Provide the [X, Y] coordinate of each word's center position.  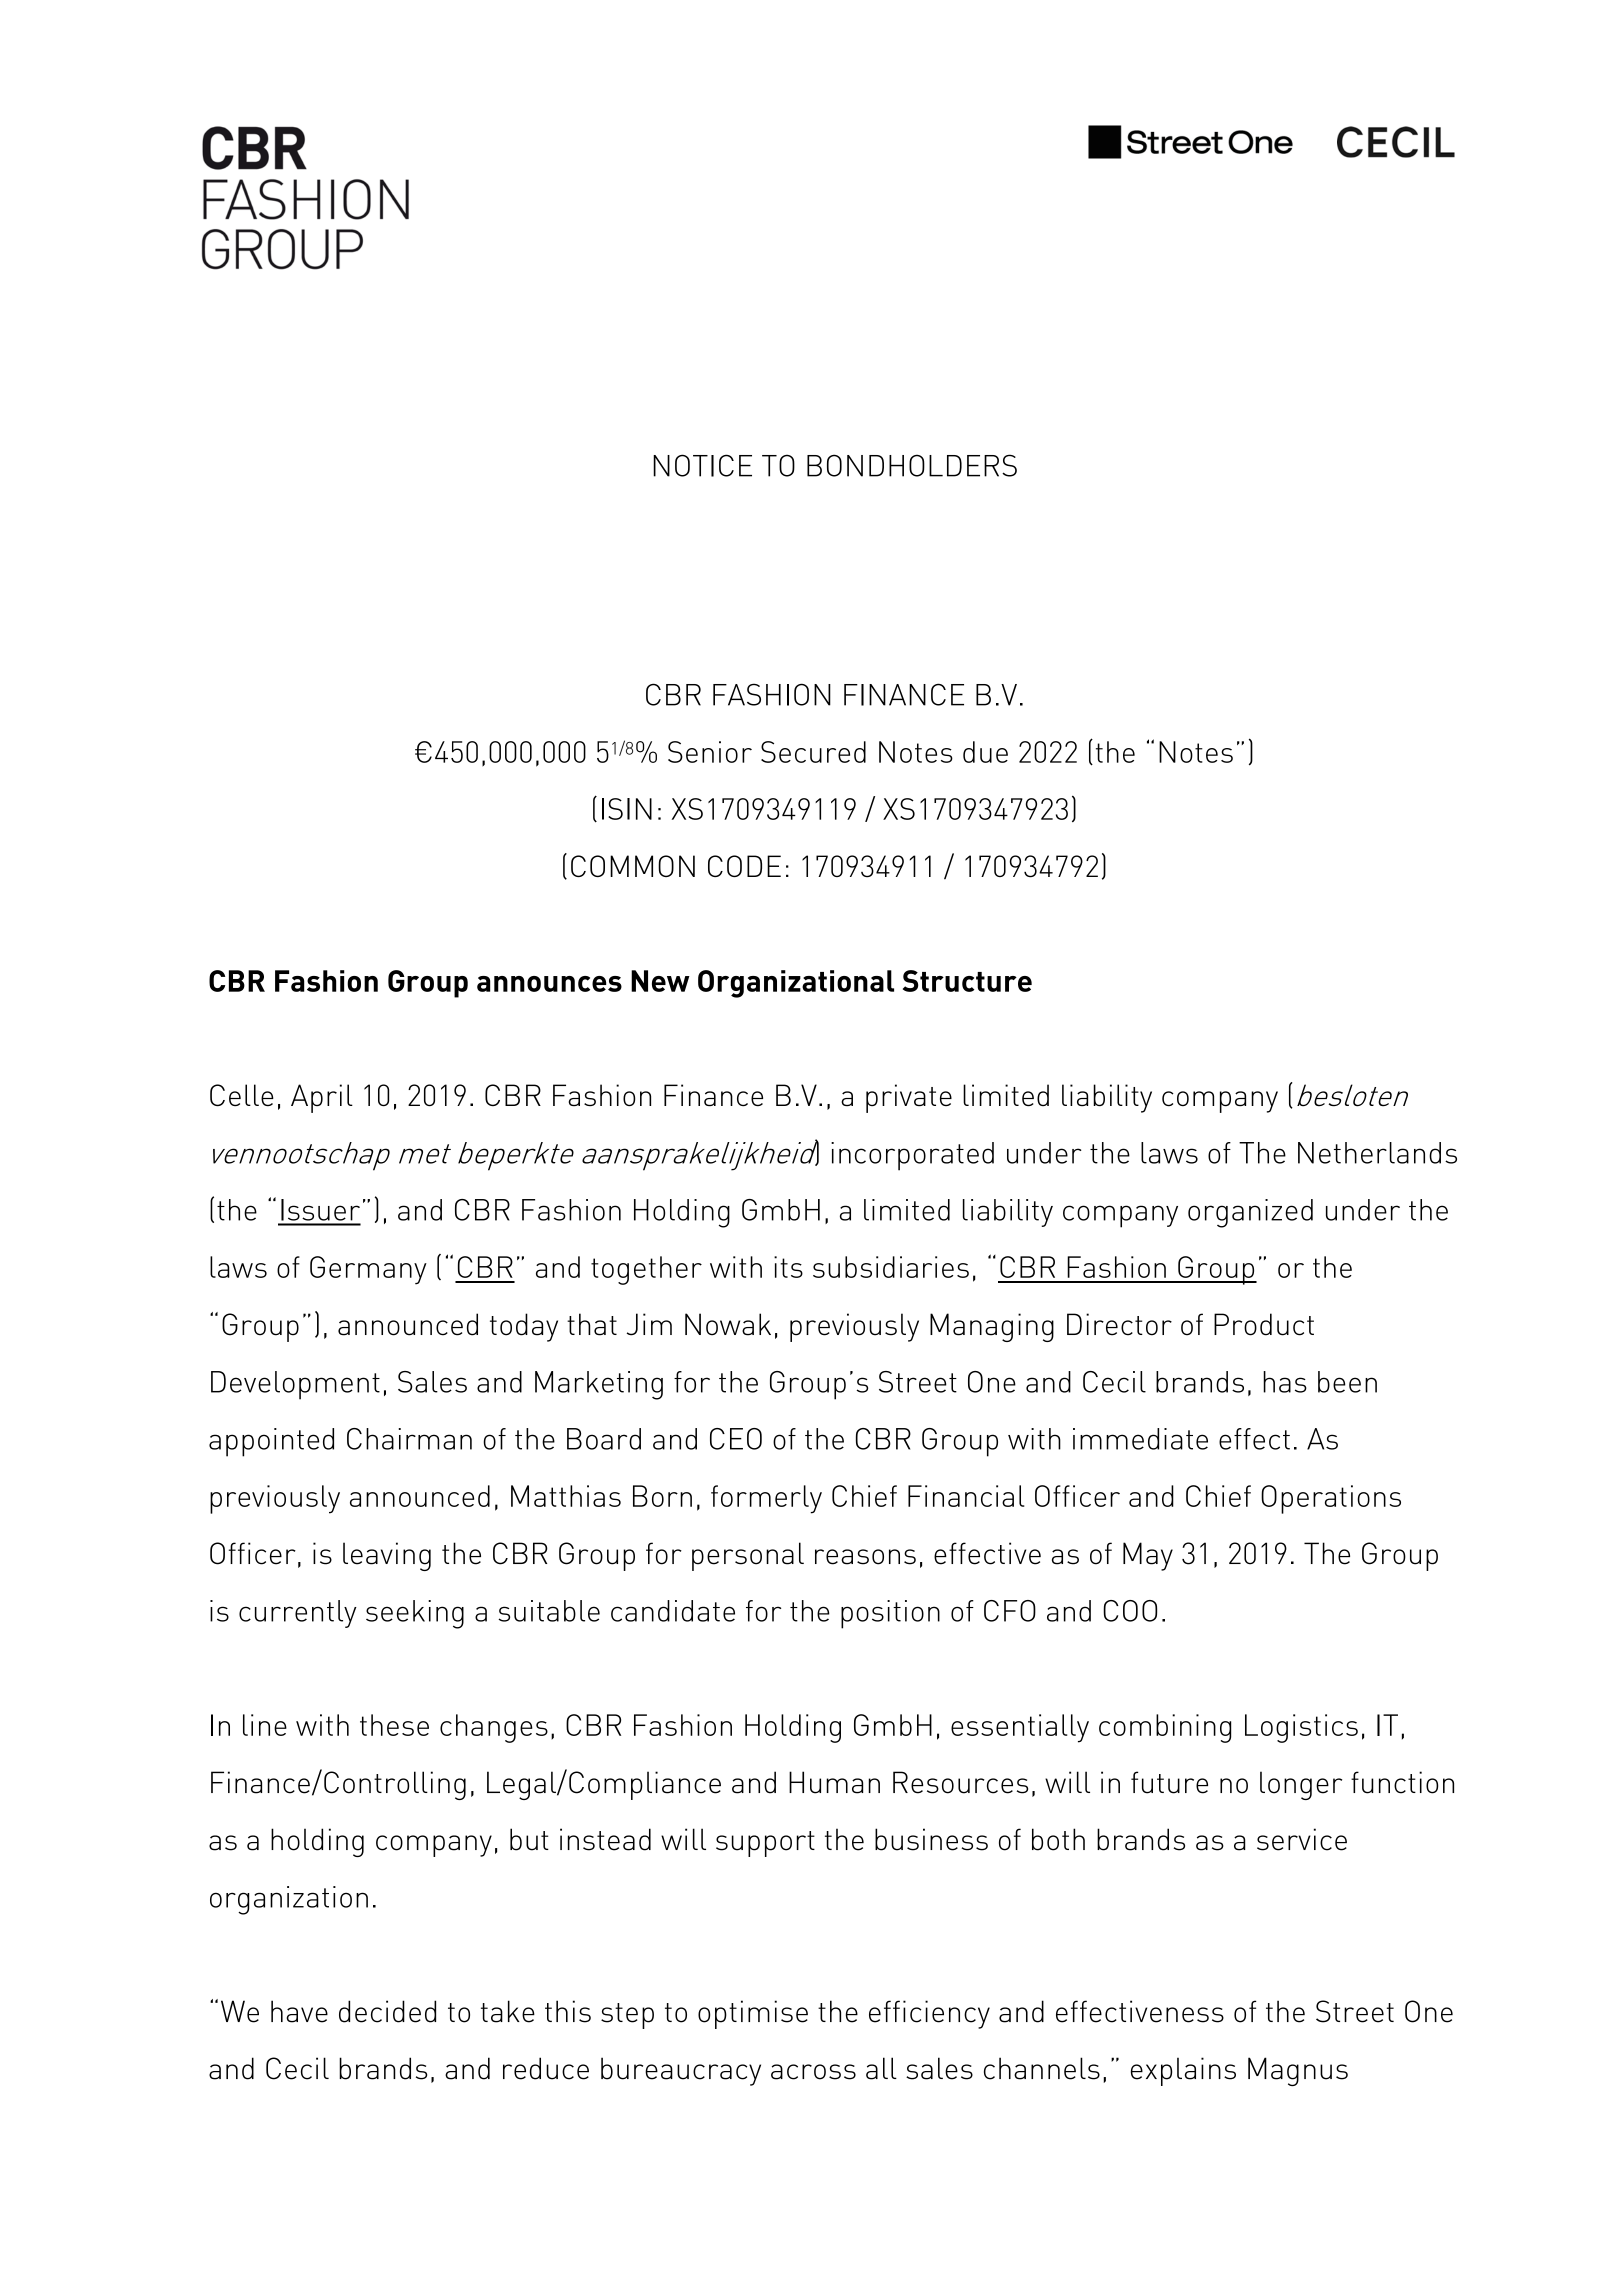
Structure [967, 981]
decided [387, 2011]
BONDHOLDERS [912, 465]
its [788, 1267]
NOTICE [702, 465]
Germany [368, 1270]
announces [549, 984]
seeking [415, 1614]
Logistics [1301, 1728]
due [985, 752]
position [890, 1614]
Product [1264, 1324]
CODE [744, 866]
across [813, 2072]
